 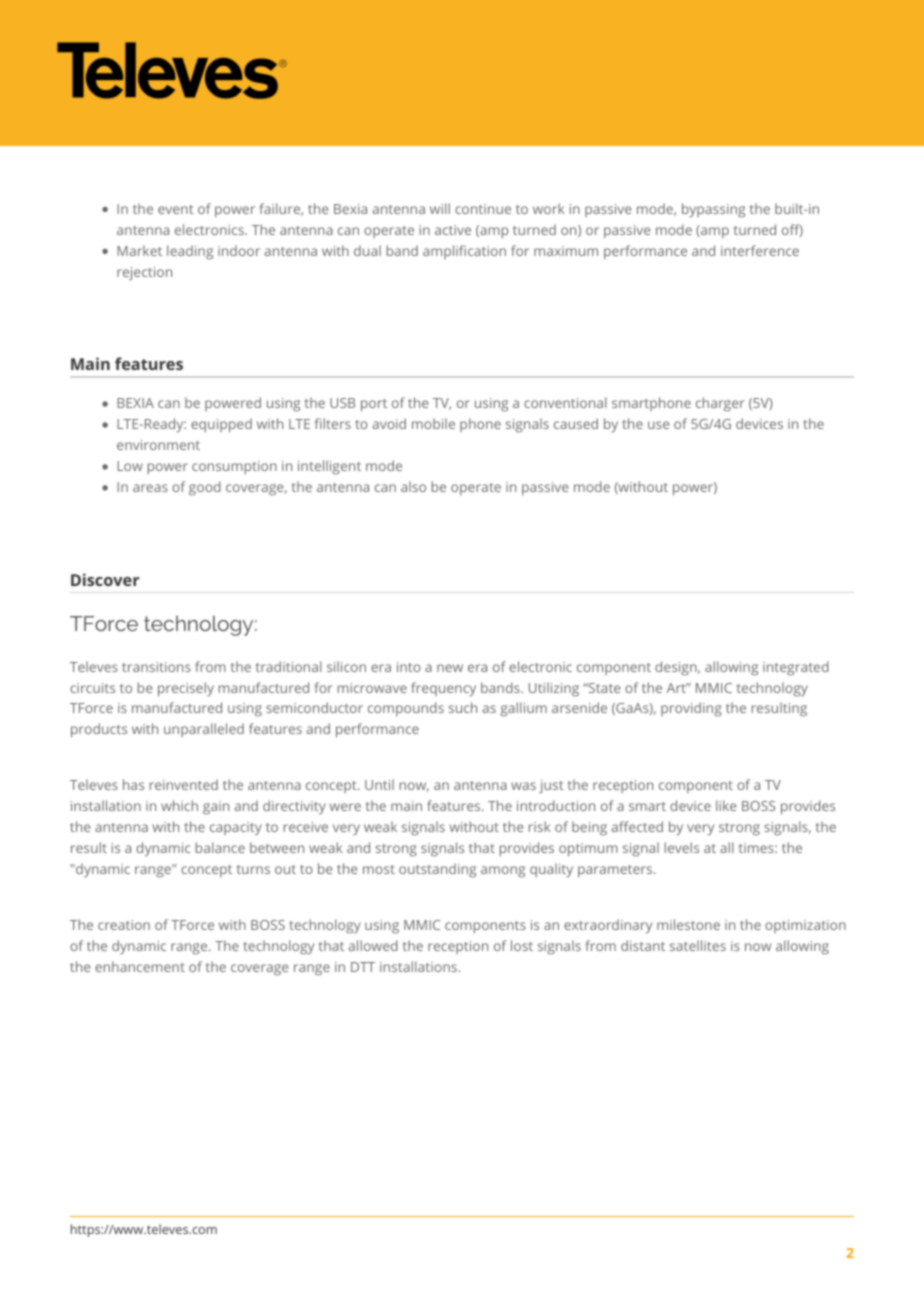 What do you see at coordinates (413, 486) in the page?
I see `also` at bounding box center [413, 486].
